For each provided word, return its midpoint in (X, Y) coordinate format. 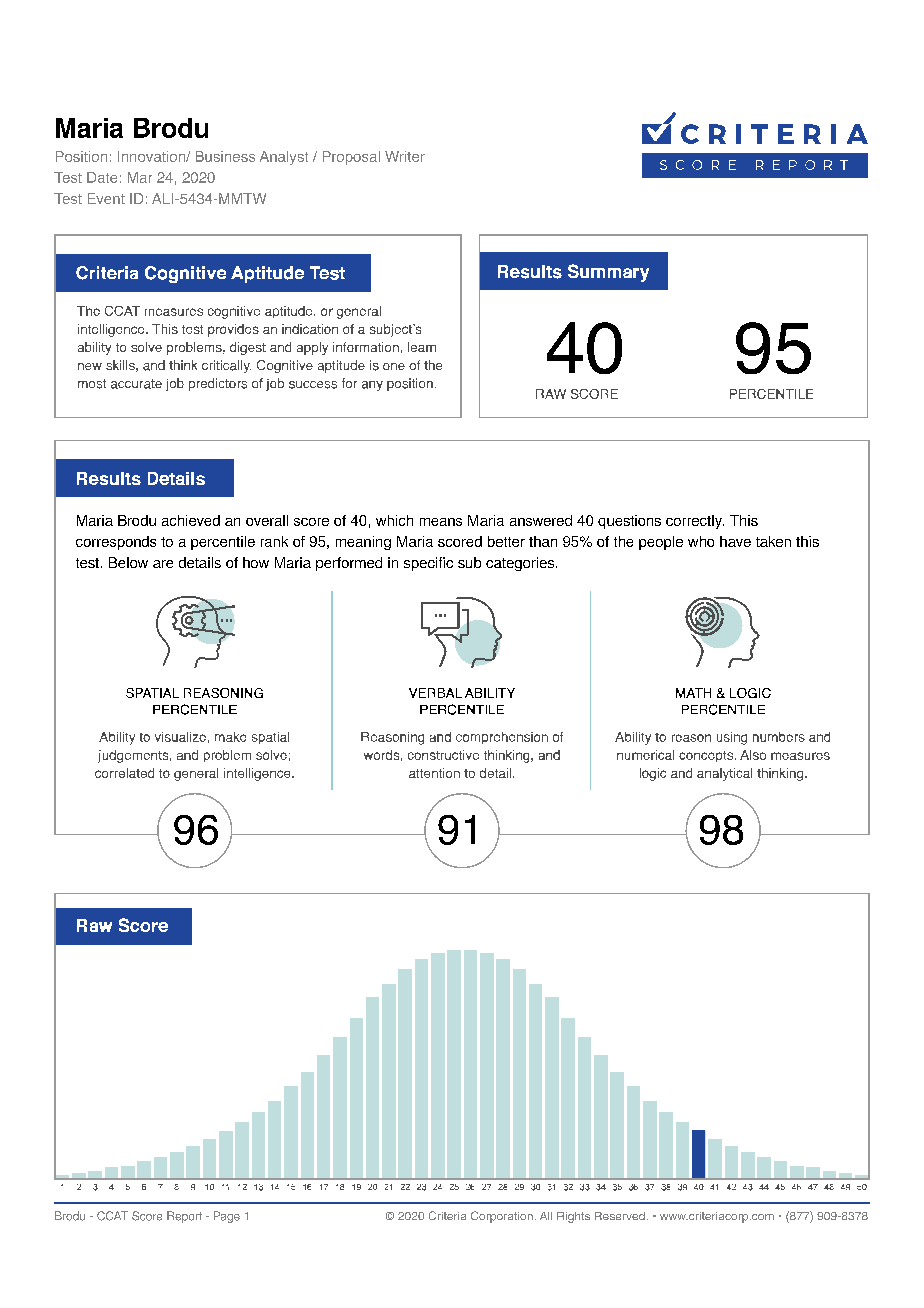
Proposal (351, 158)
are (163, 564)
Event (106, 198)
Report (184, 1217)
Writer (405, 156)
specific (428, 564)
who (701, 541)
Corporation (502, 1217)
